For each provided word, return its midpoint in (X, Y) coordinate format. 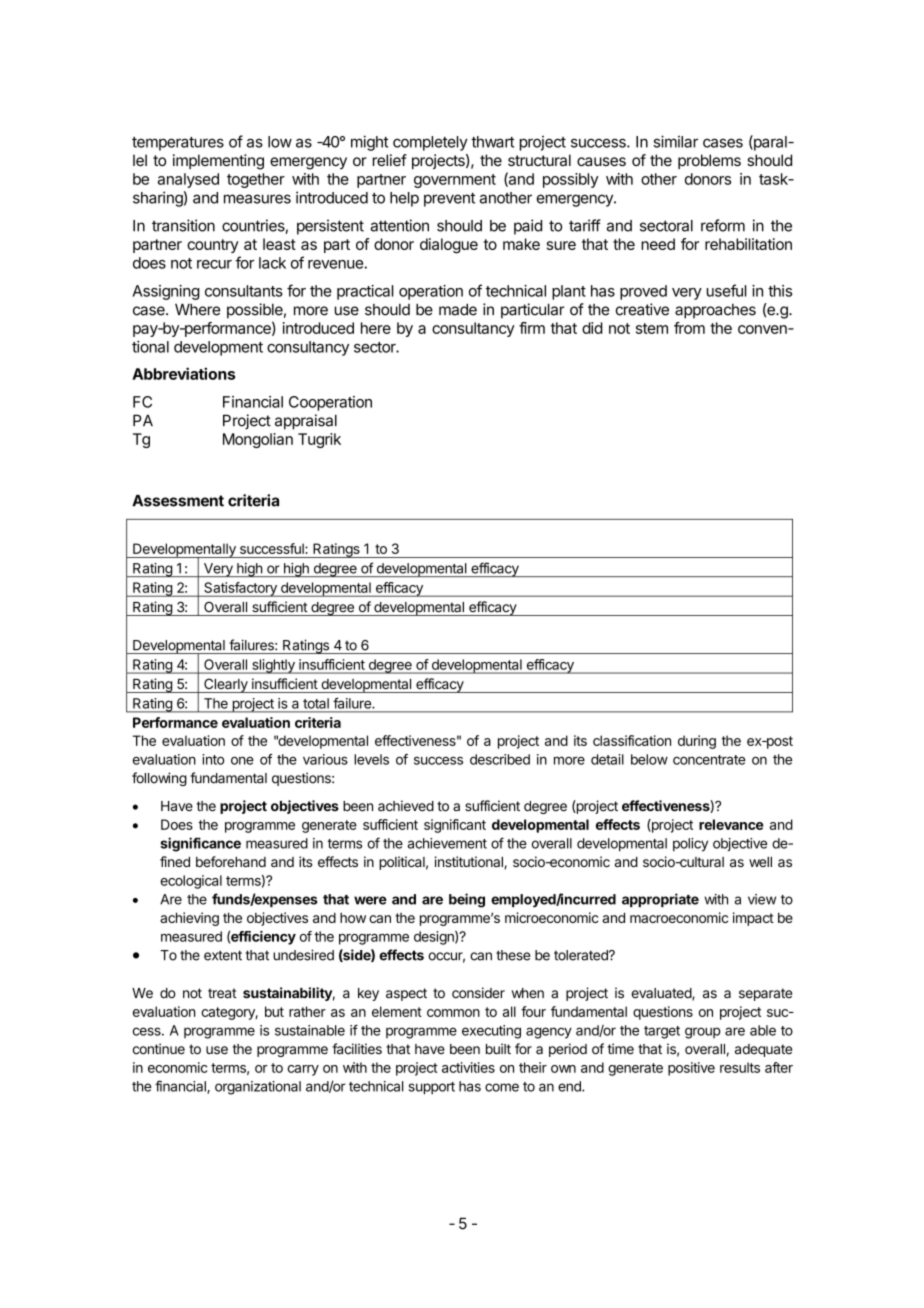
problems (709, 161)
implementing (218, 162)
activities (468, 1067)
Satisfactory (240, 589)
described (500, 759)
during (697, 742)
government (455, 181)
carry (303, 1070)
